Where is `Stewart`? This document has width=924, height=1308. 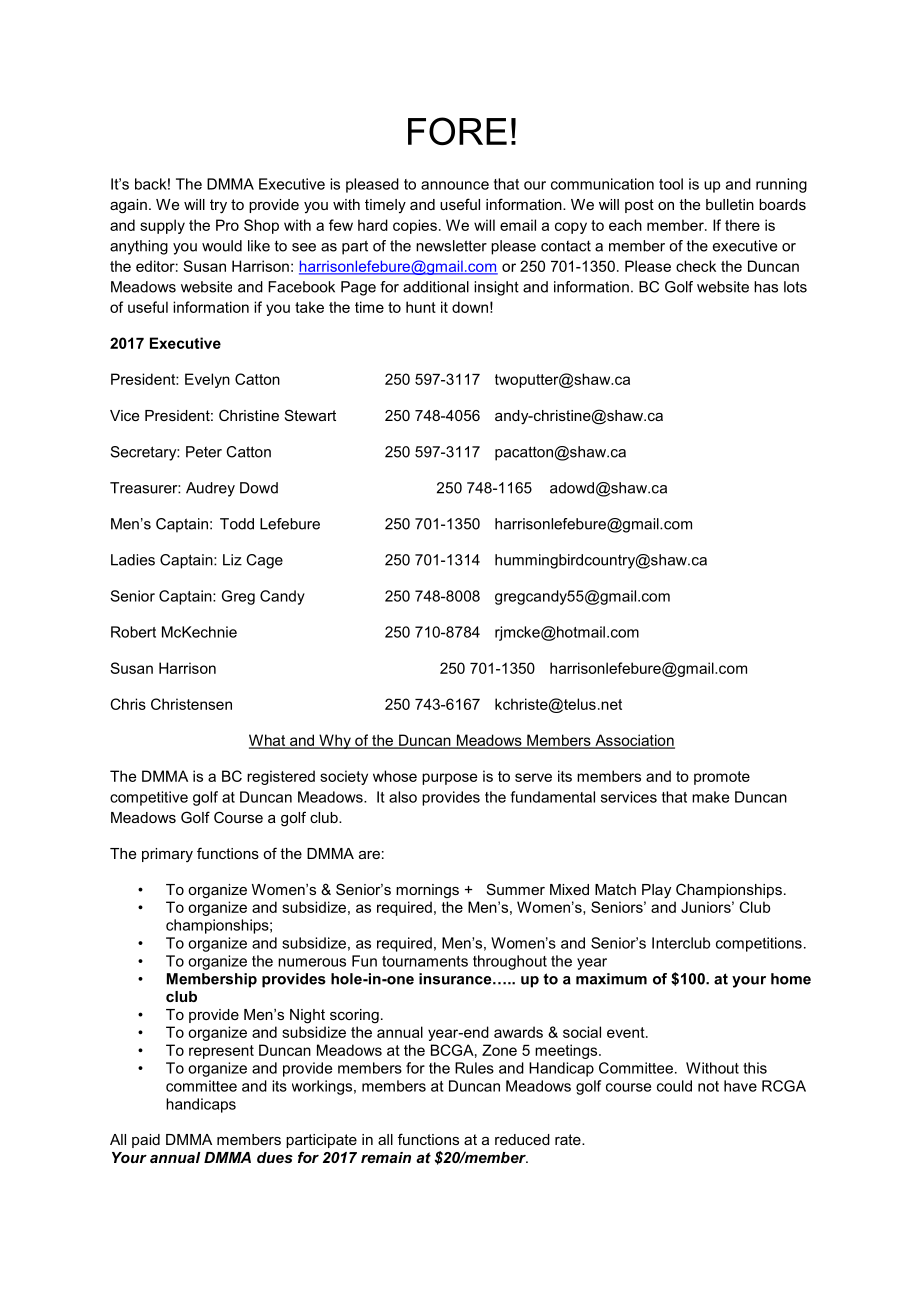
Stewart is located at coordinates (310, 415).
